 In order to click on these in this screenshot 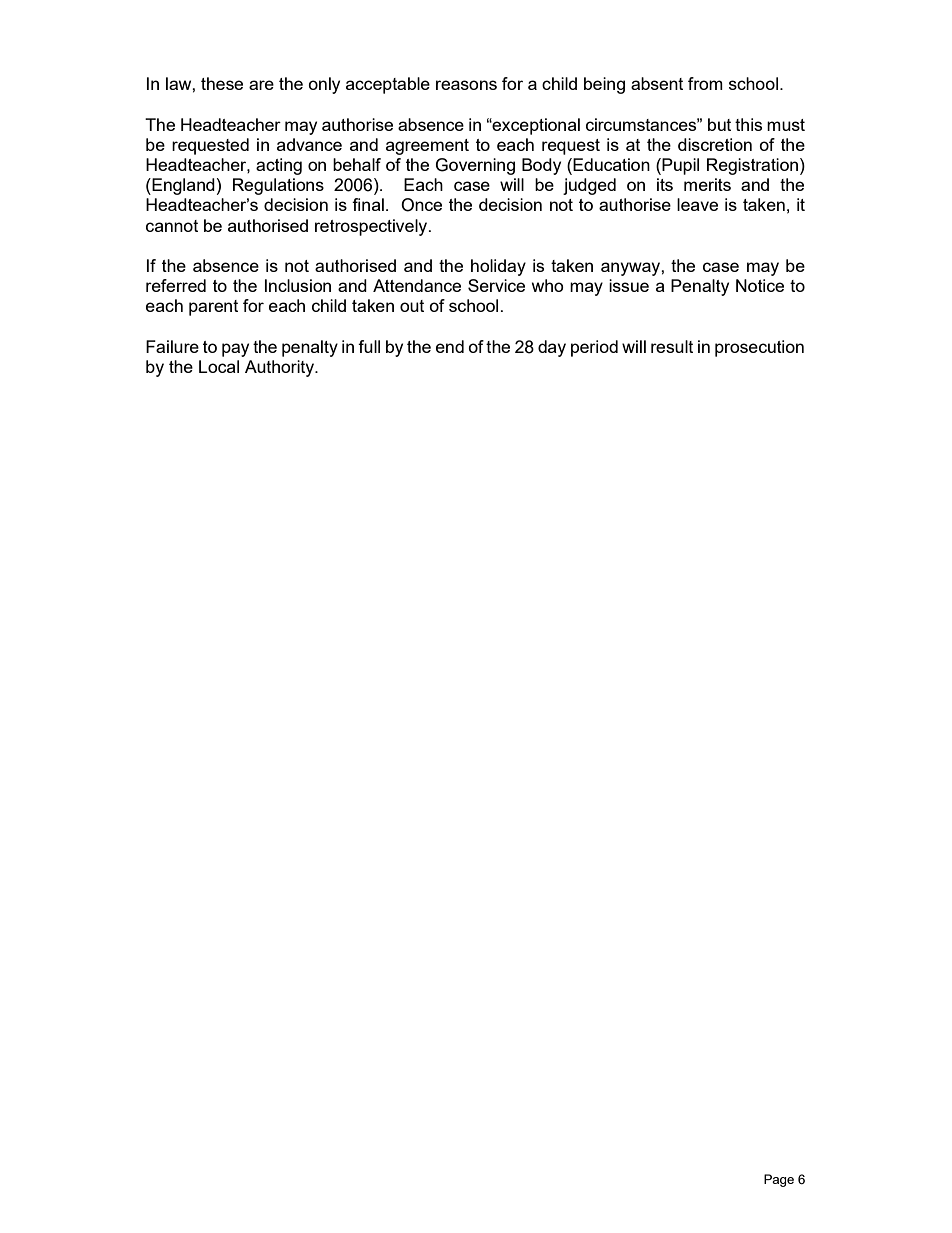, I will do `click(222, 83)`.
